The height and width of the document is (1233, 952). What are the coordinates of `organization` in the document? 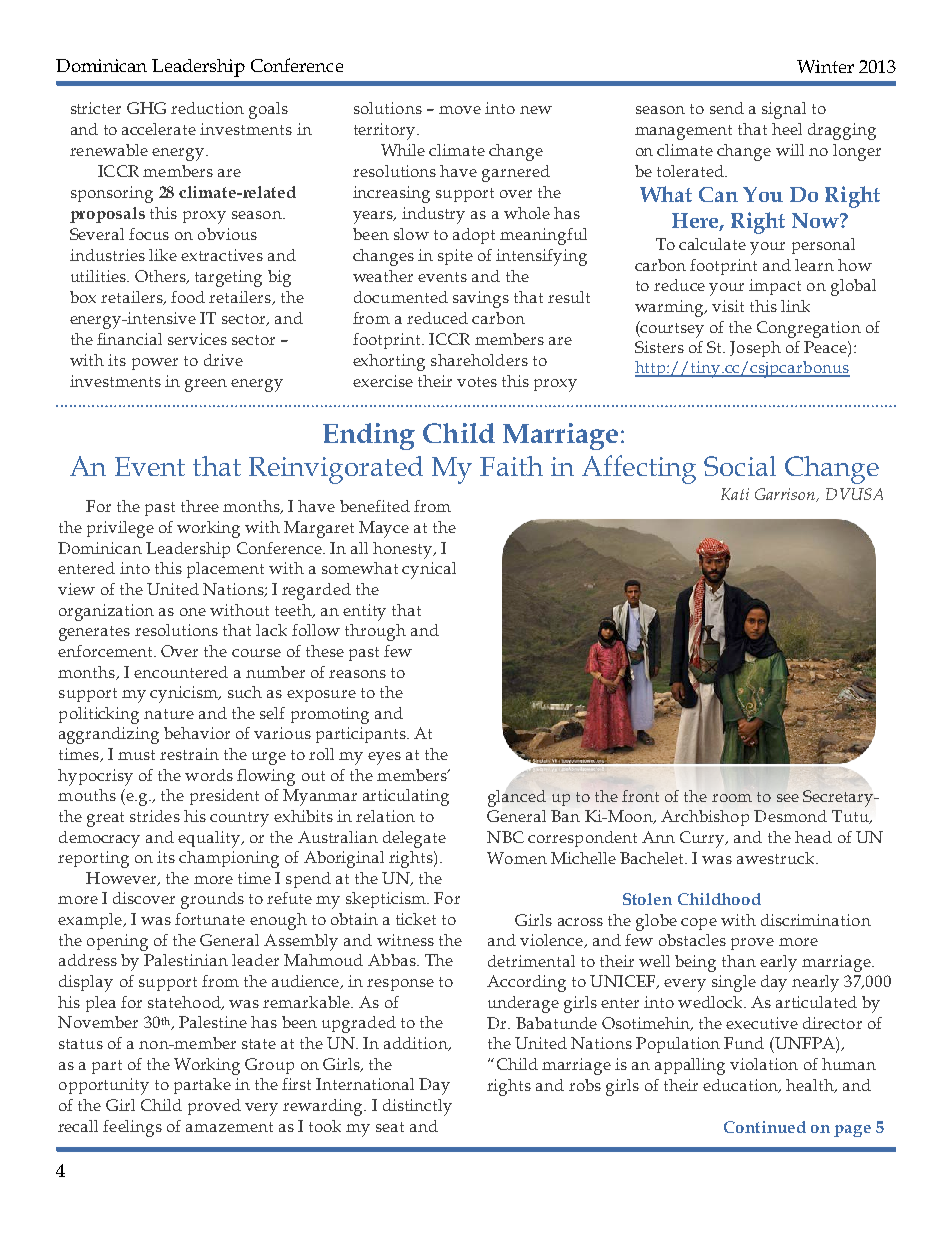 It's located at (106, 612).
